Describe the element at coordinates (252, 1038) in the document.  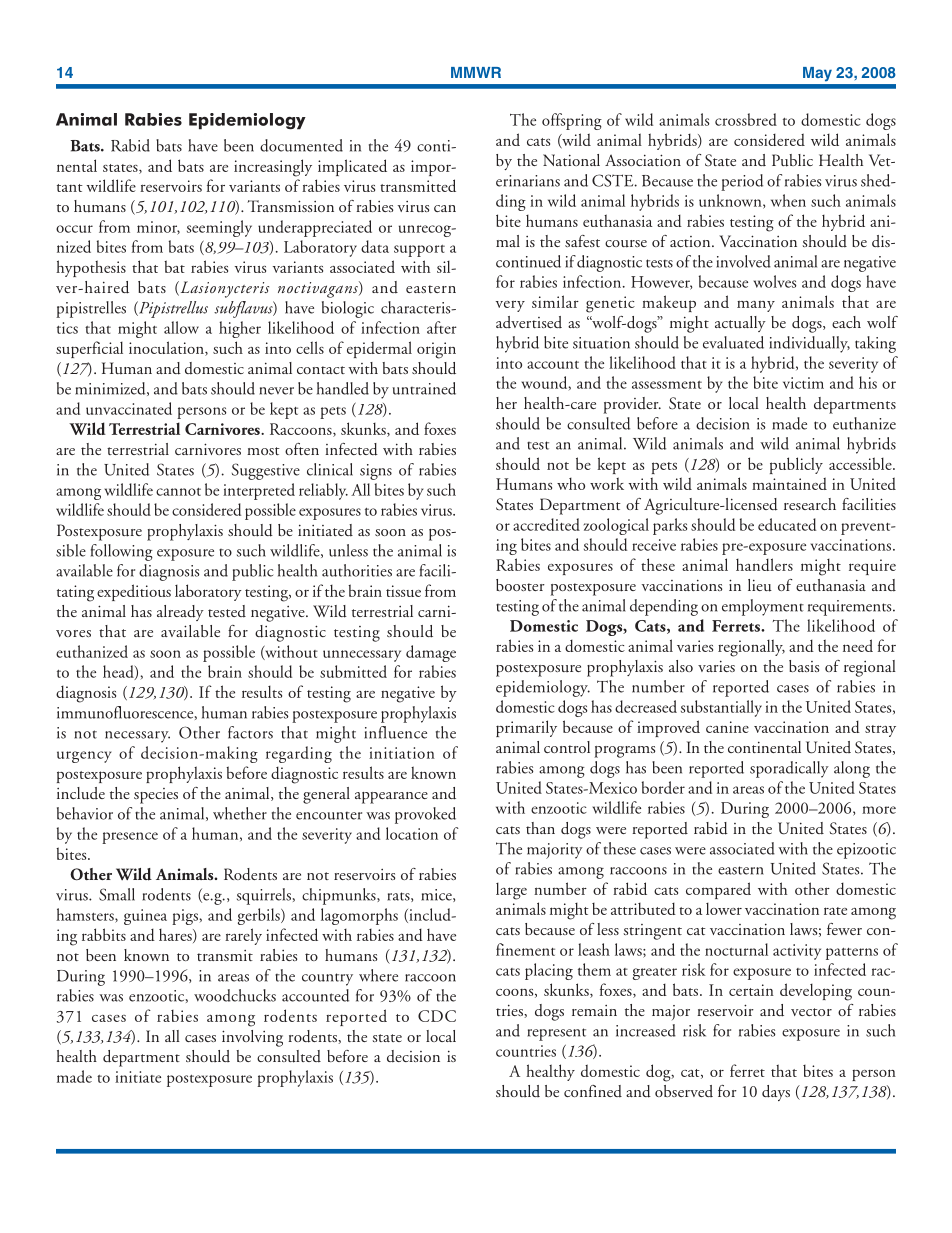
I see `involving` at that location.
